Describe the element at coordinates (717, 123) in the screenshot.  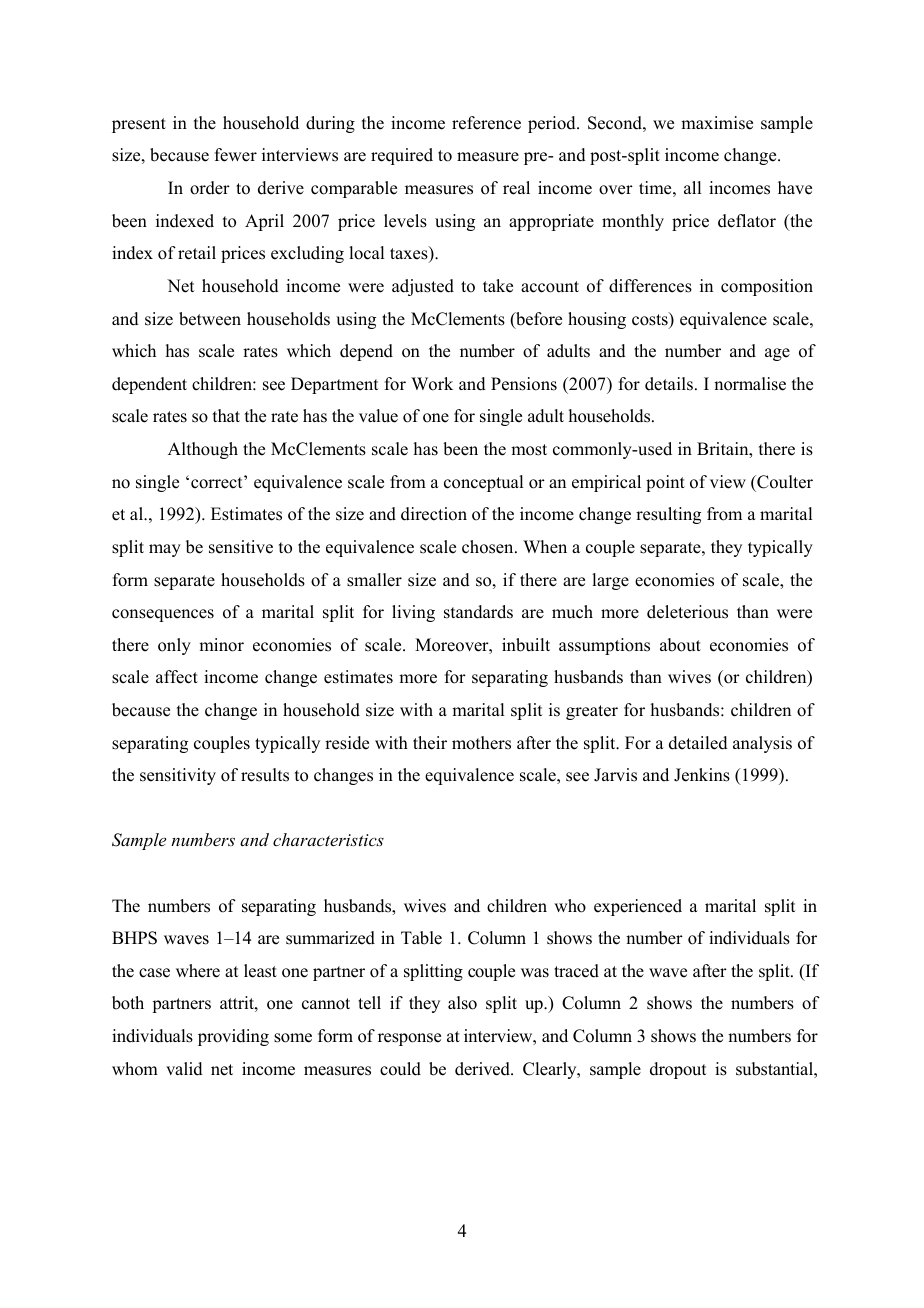
I see `maximise` at that location.
